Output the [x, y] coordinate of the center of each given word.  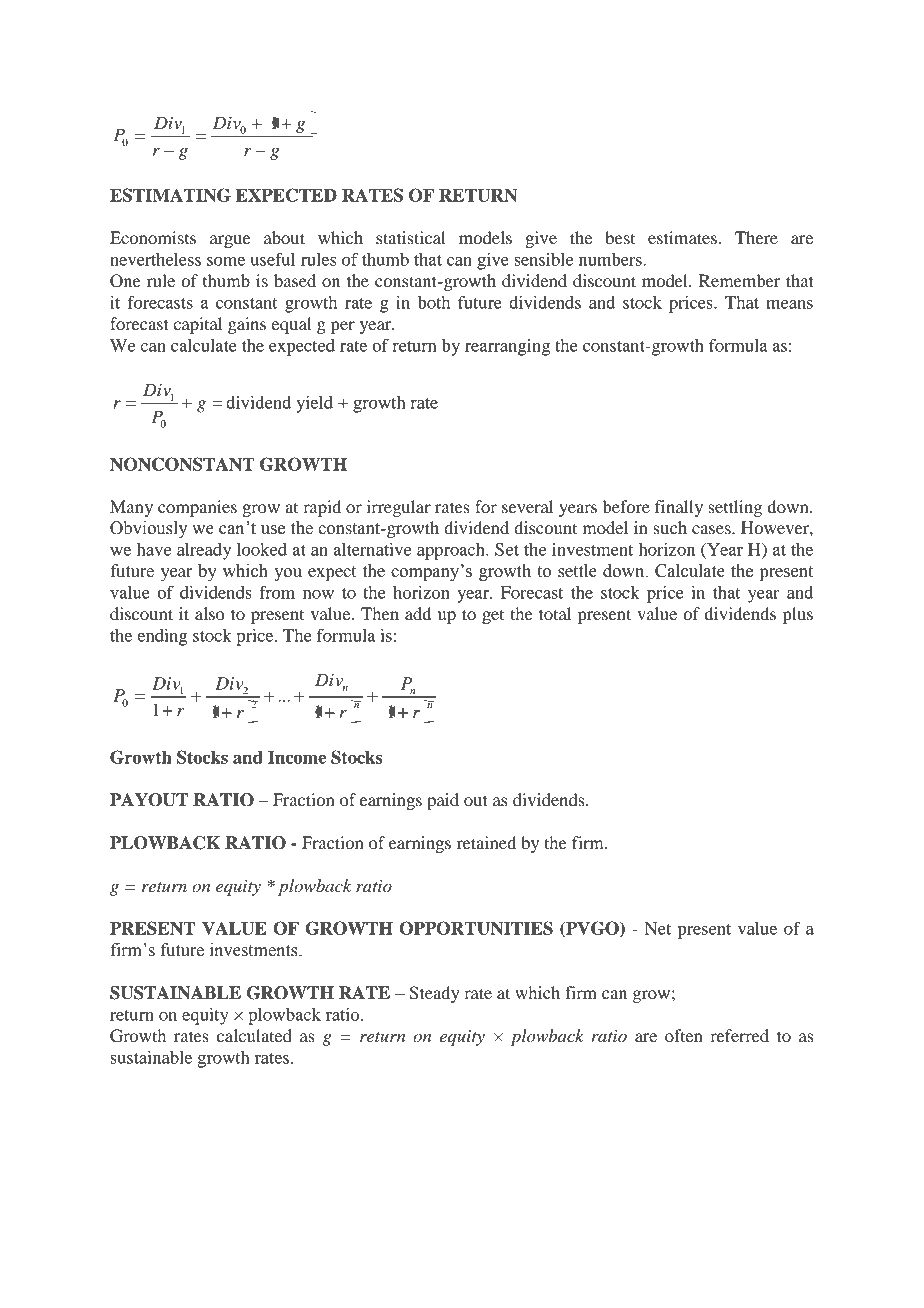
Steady [435, 994]
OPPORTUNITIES [476, 928]
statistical [411, 237]
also [210, 613]
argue [230, 241]
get [493, 616]
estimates [682, 237]
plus [798, 615]
